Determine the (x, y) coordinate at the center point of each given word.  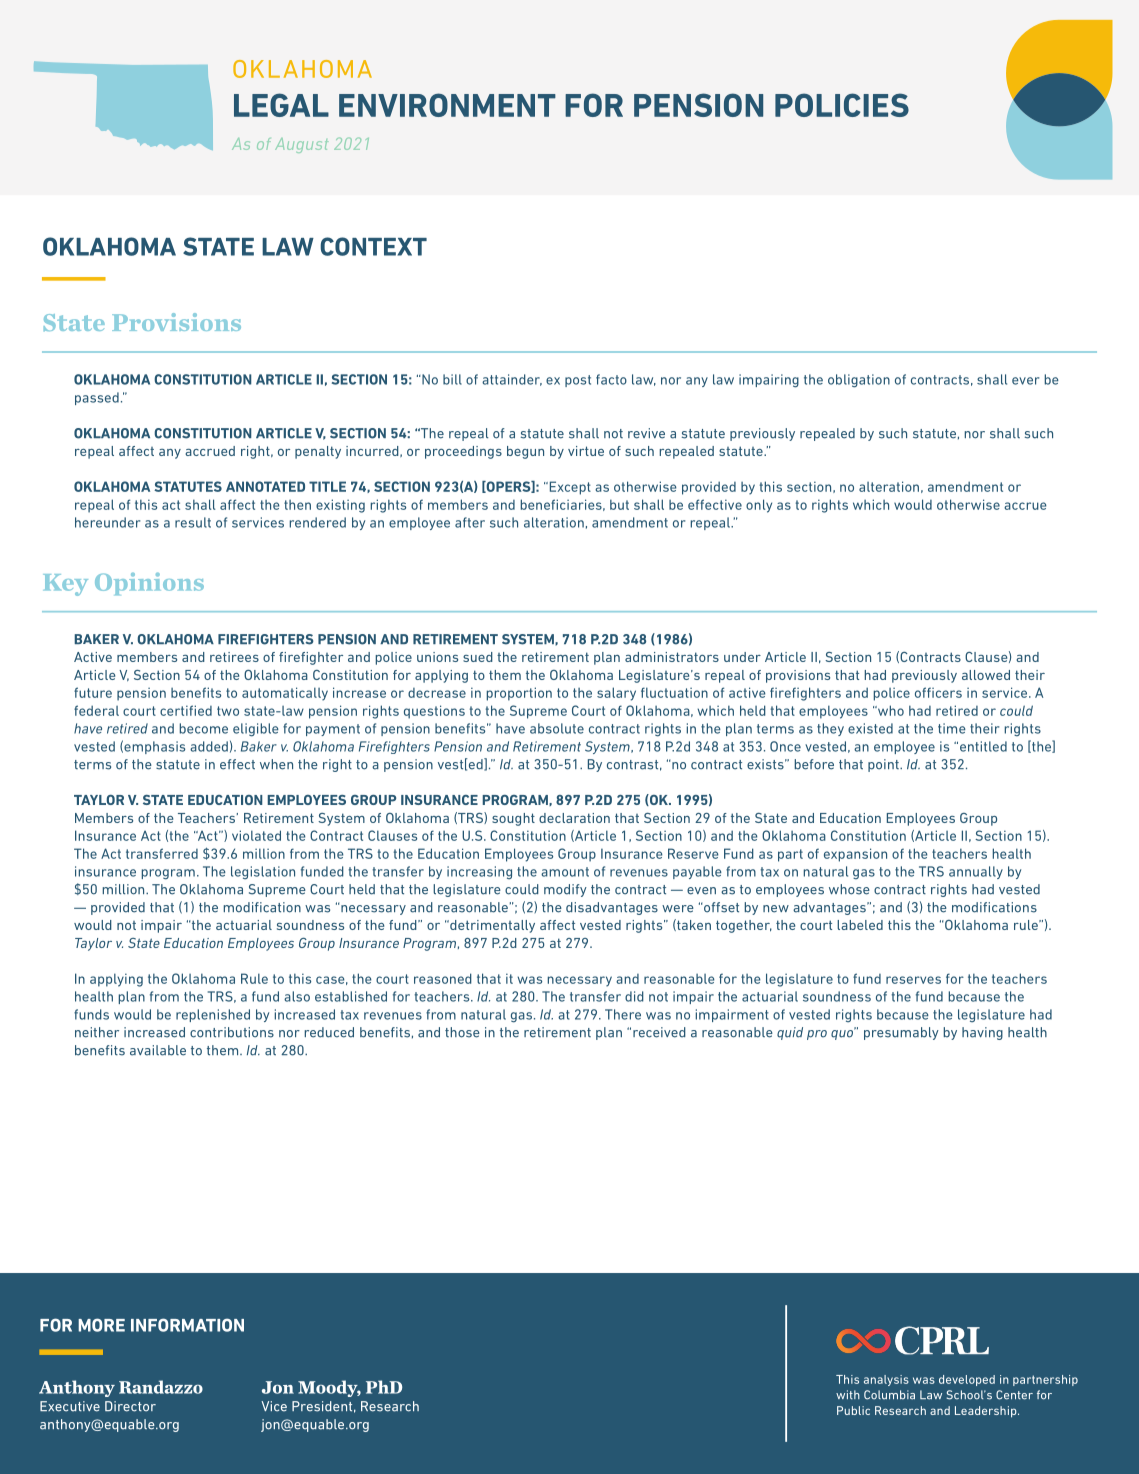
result (193, 522)
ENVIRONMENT (447, 105)
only (759, 506)
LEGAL (281, 105)
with (848, 1394)
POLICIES (842, 105)
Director (130, 1406)
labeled (860, 925)
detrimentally (491, 926)
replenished (213, 1015)
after (470, 522)
